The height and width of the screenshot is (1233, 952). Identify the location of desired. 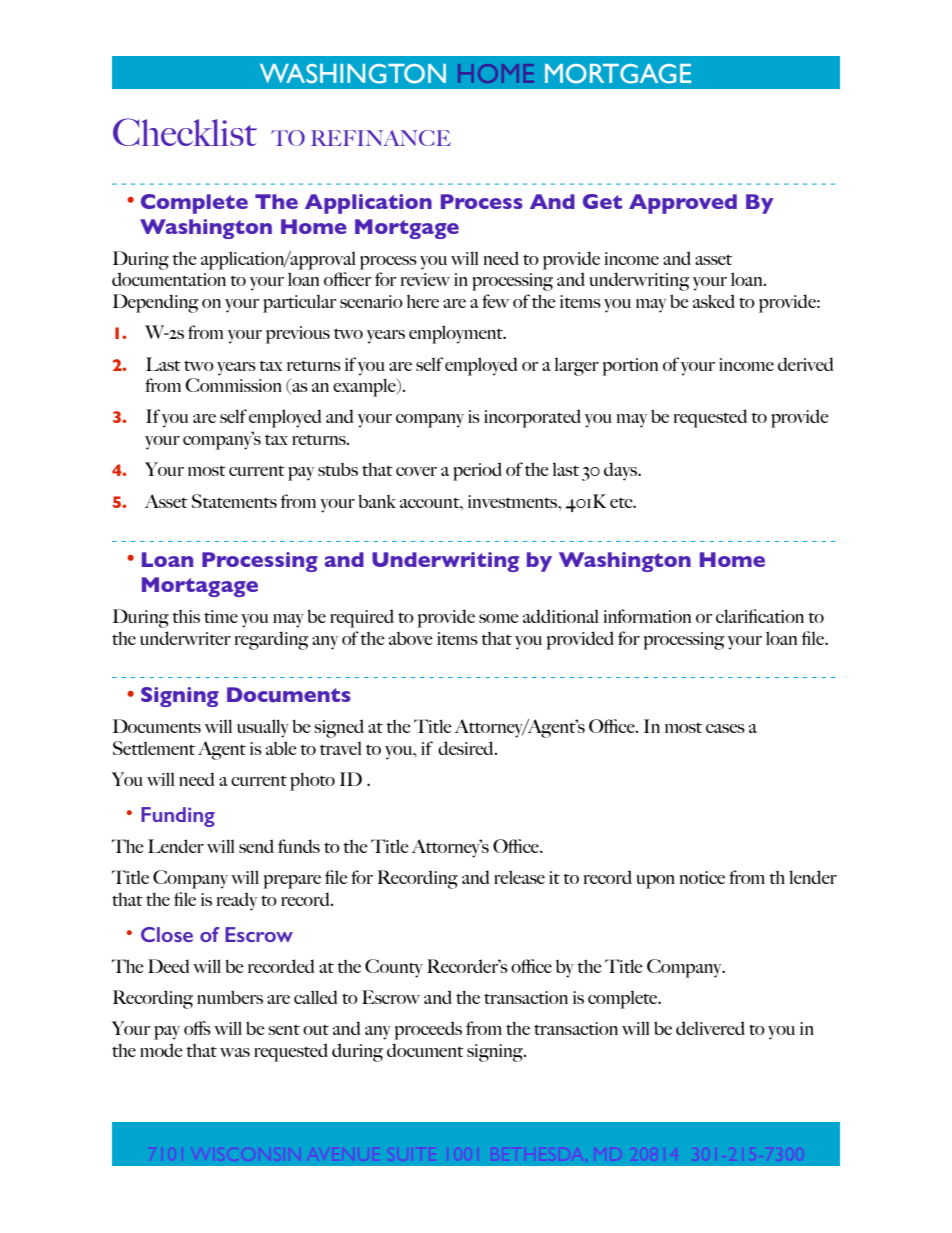
(467, 748).
